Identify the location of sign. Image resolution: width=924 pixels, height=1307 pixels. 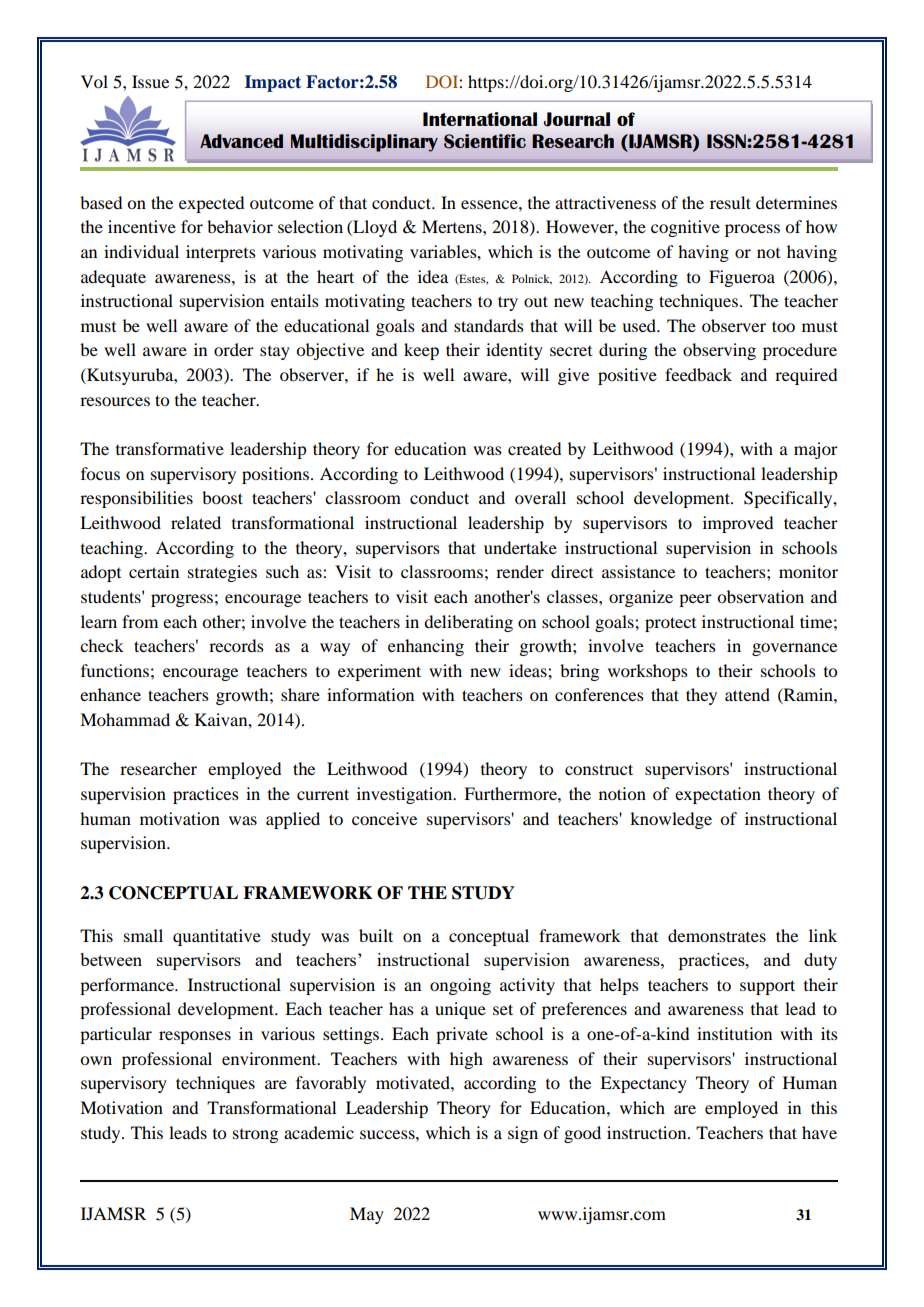
(523, 1134).
